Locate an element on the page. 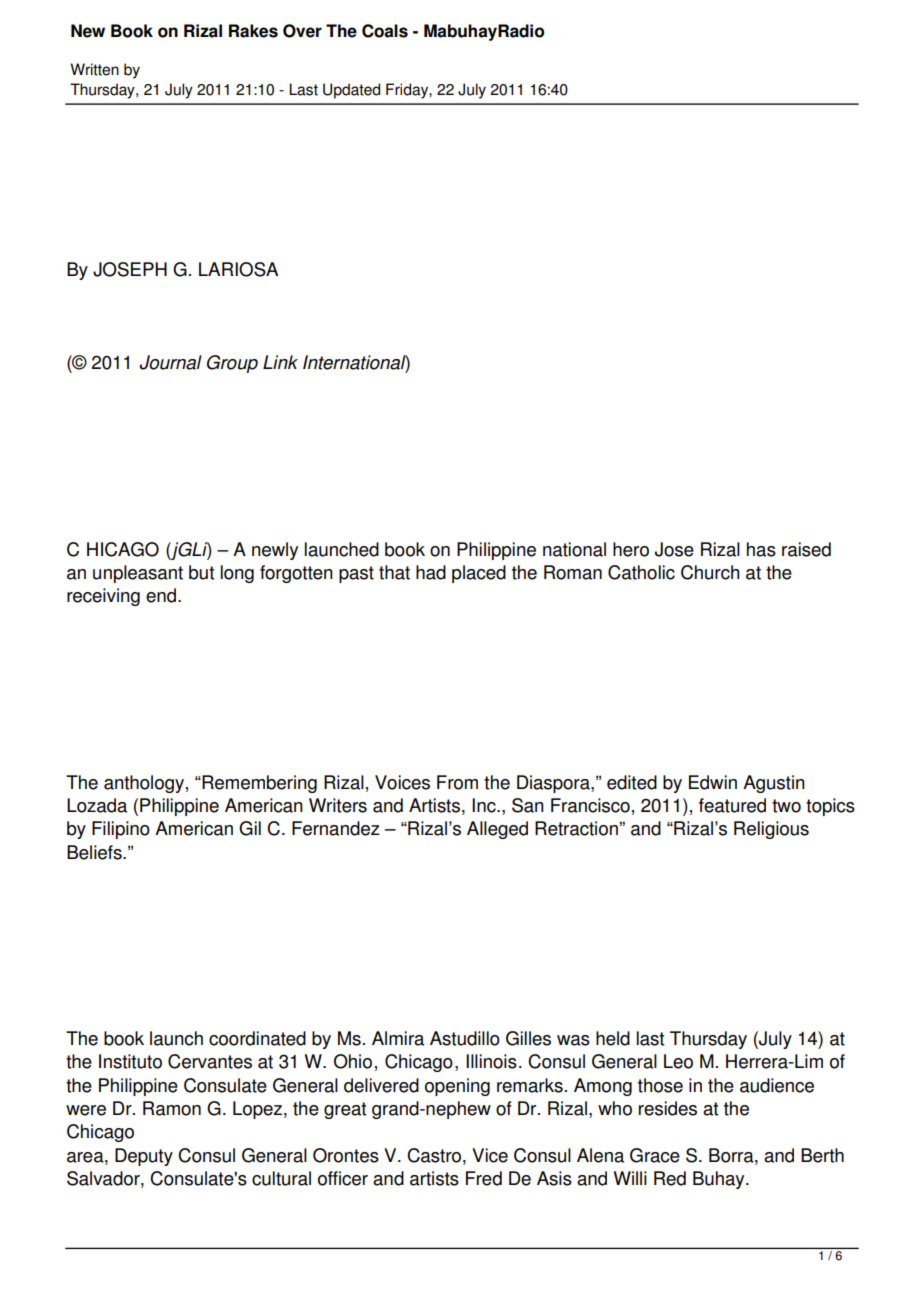  Deputy is located at coordinates (144, 1157).
